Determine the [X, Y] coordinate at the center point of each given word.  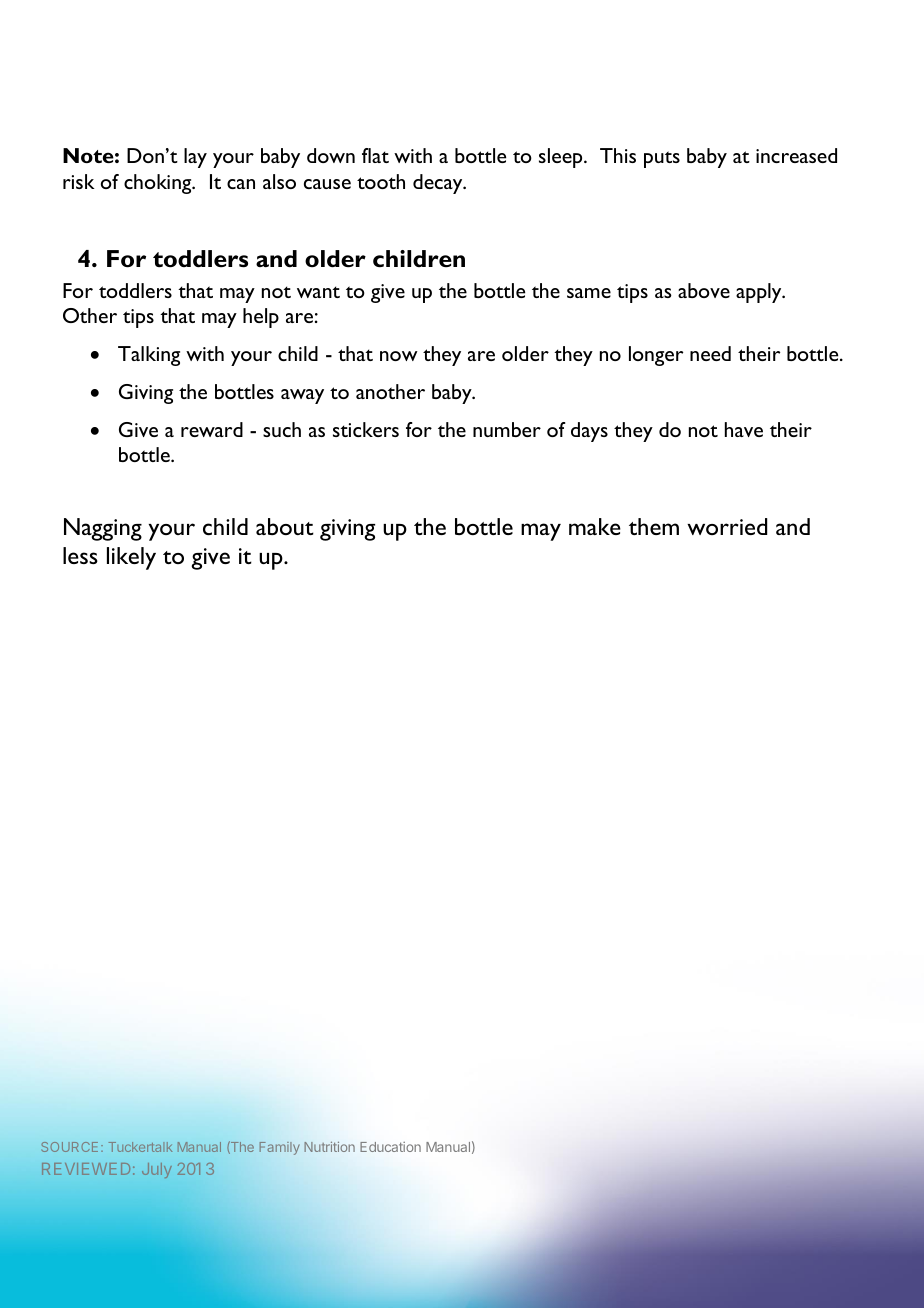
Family [279, 1148]
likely [131, 558]
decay [439, 184]
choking [159, 184]
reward [212, 429]
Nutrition [329, 1147]
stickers [366, 429]
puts [662, 159]
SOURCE [70, 1147]
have [744, 429]
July [157, 1170]
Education [390, 1147]
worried [727, 526]
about [285, 526]
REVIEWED [86, 1169]
